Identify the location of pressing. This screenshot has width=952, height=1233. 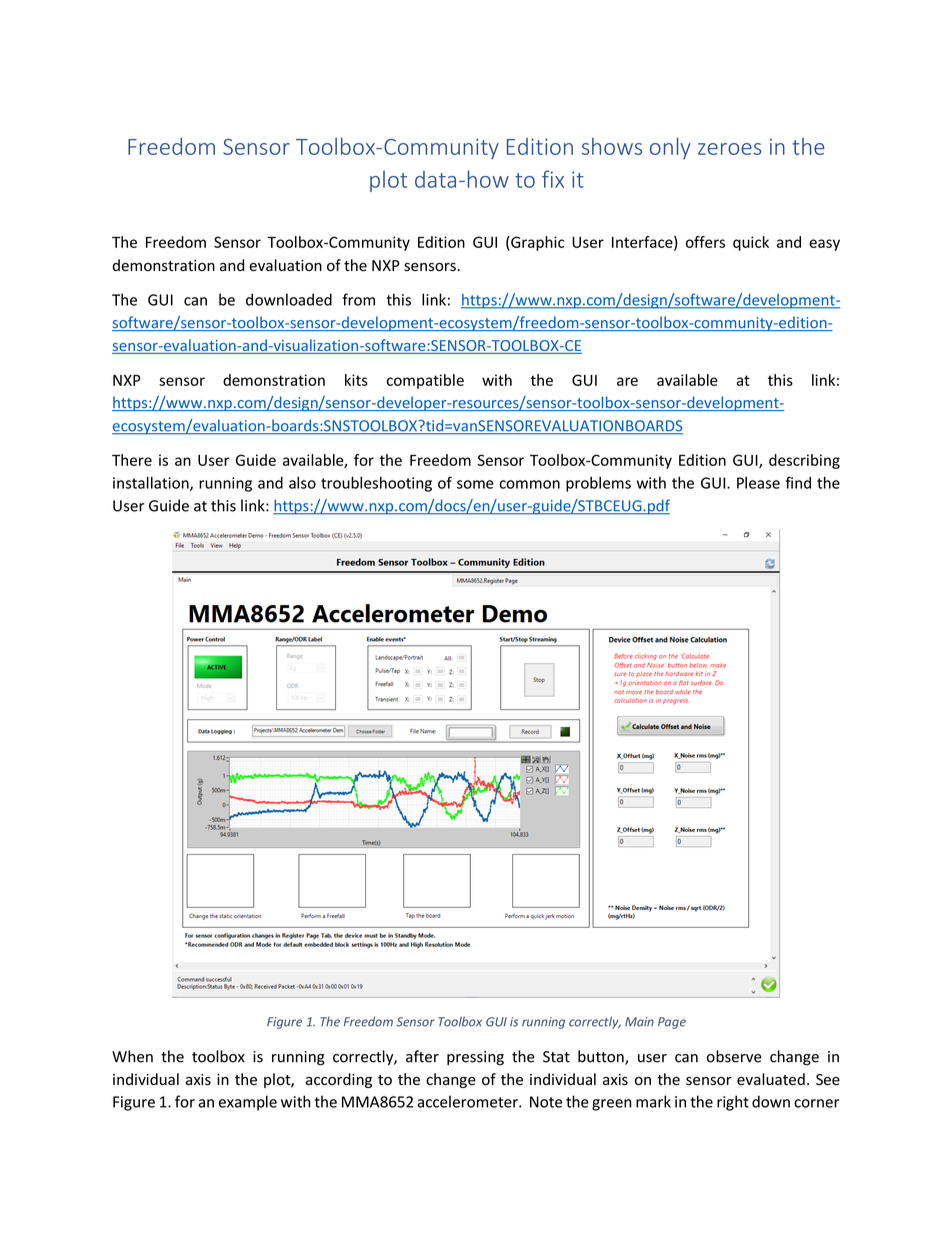
(475, 1058).
